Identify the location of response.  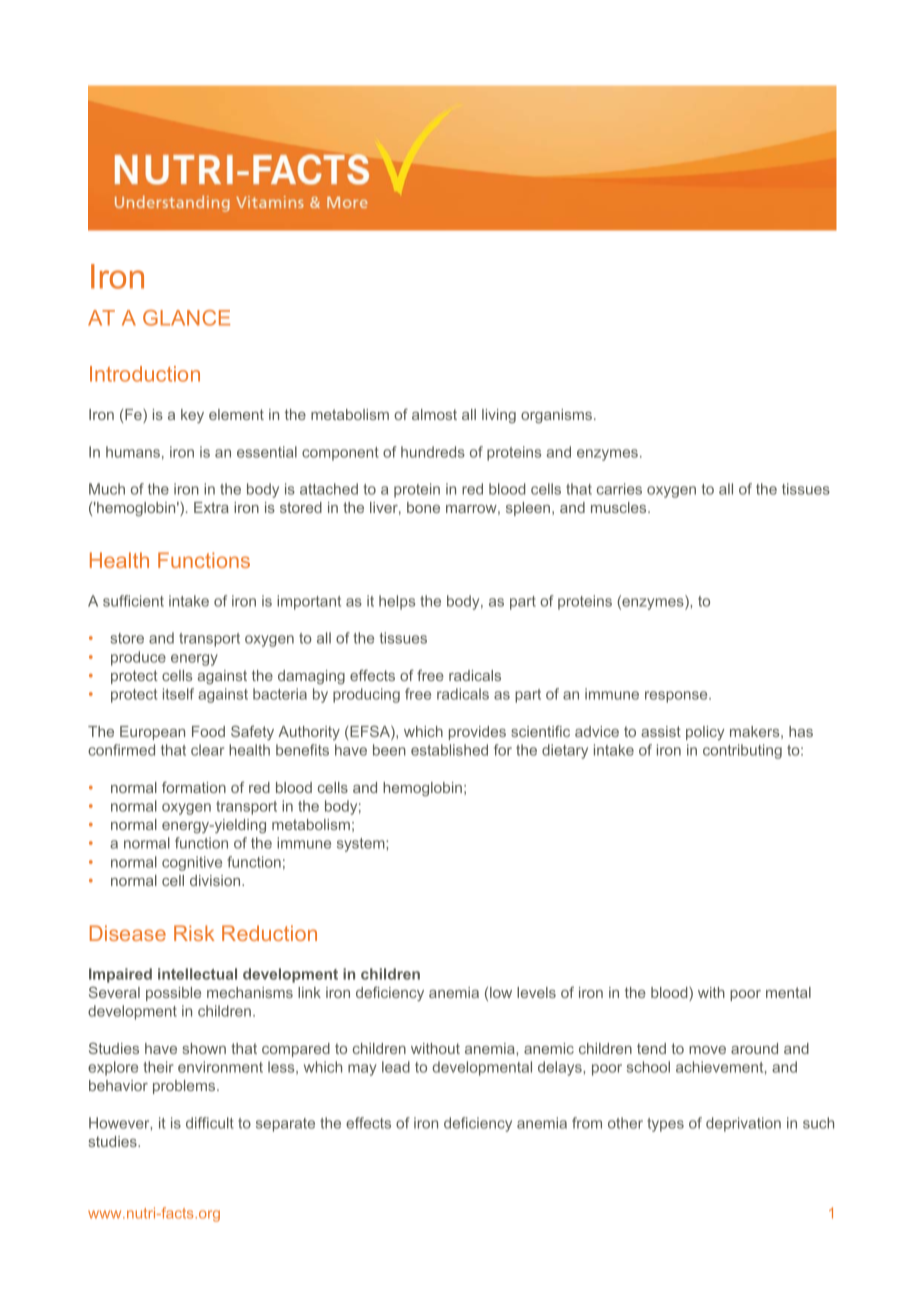
(677, 697).
